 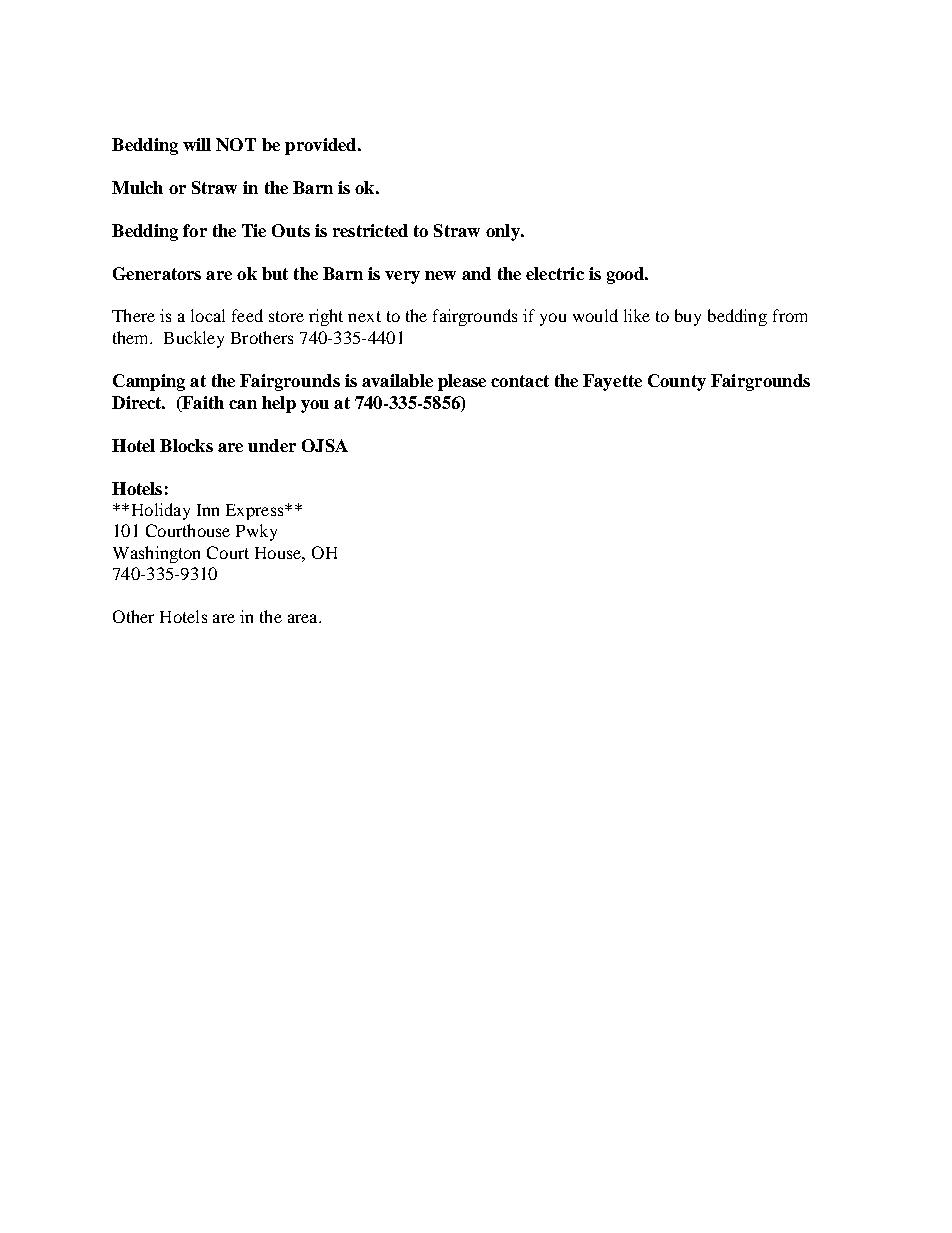 I want to click on Express, so click(x=256, y=512).
